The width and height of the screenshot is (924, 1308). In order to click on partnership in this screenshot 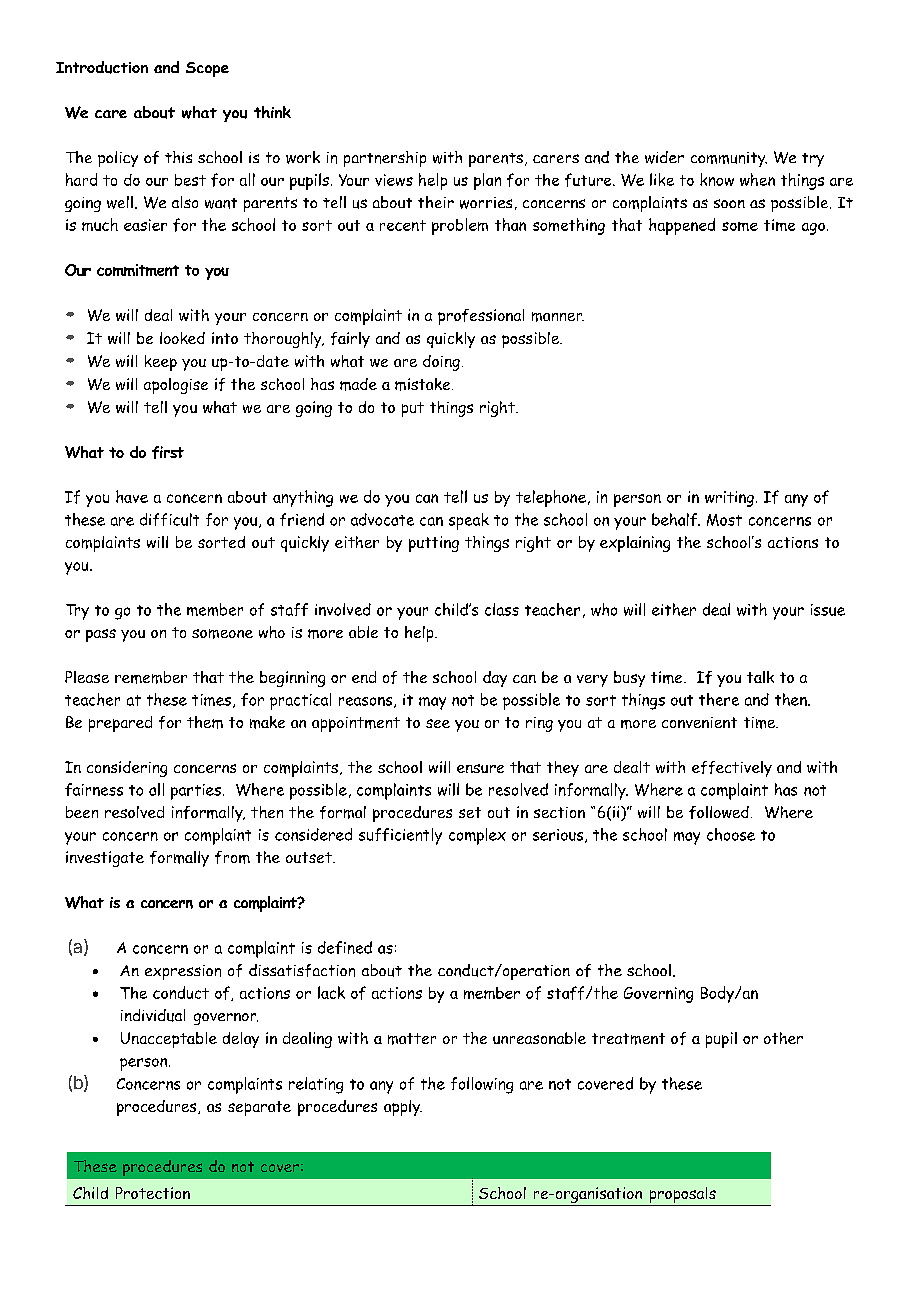, I will do `click(385, 159)`.
